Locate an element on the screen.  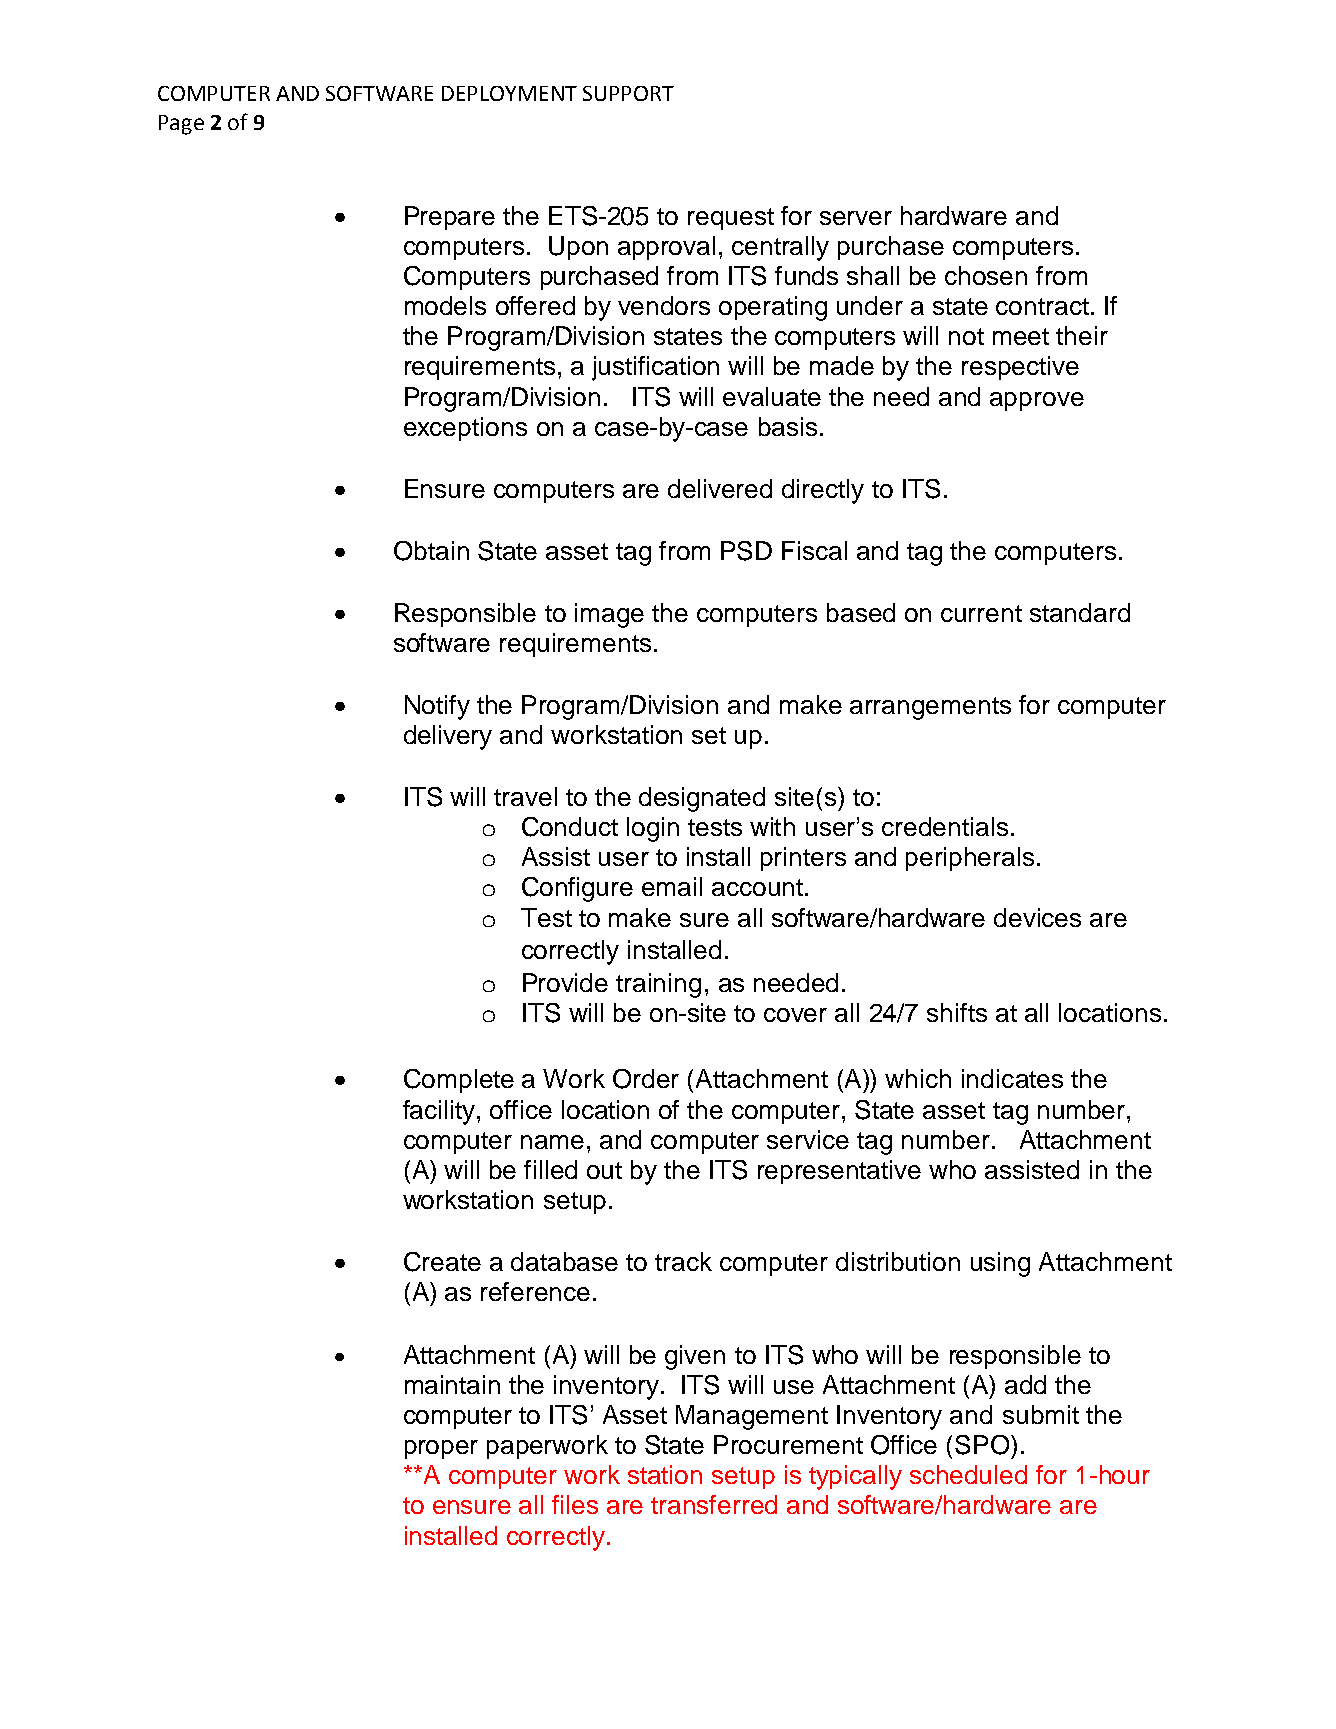
devices is located at coordinates (1037, 917).
